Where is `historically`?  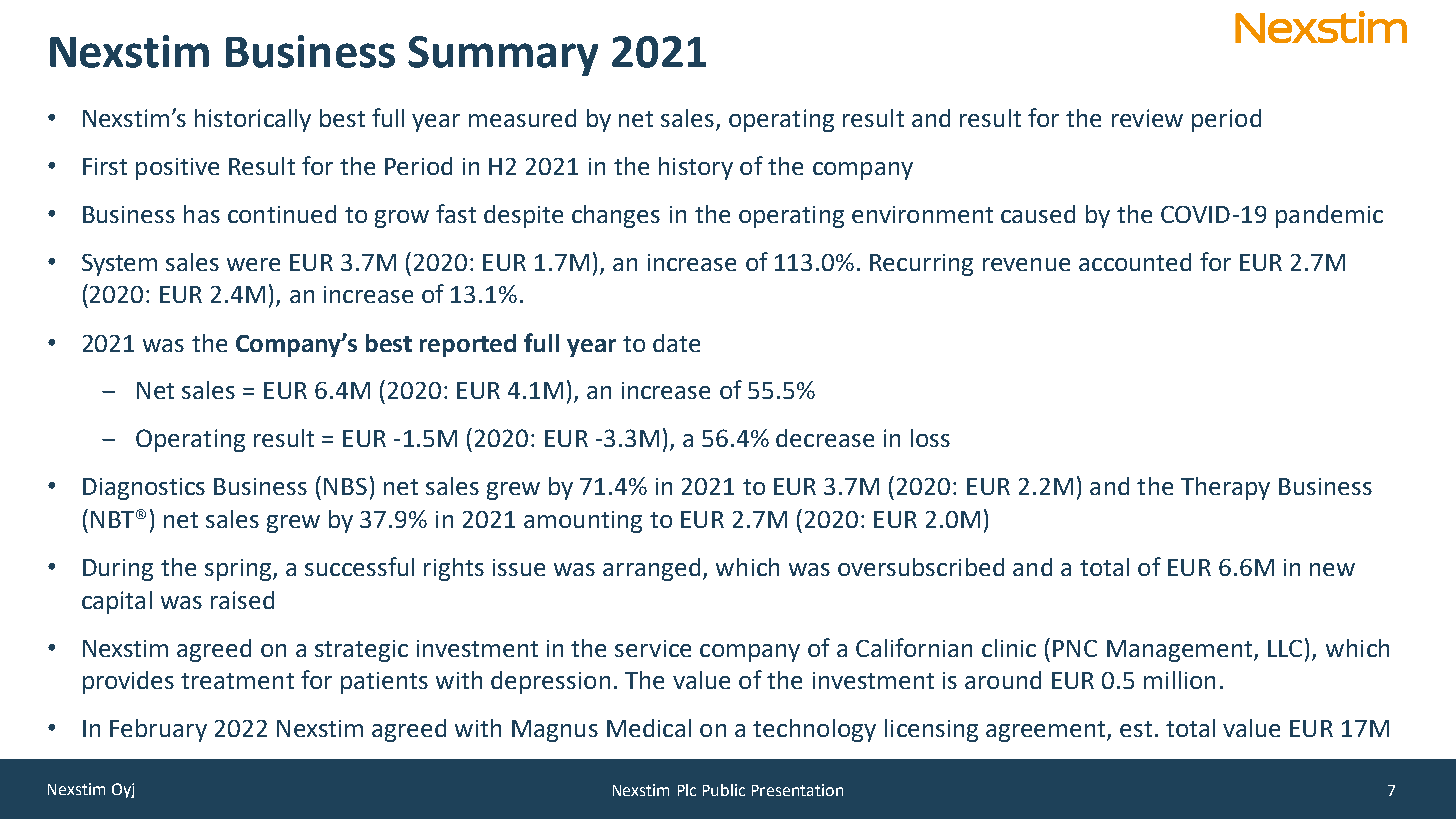
historically is located at coordinates (253, 120).
